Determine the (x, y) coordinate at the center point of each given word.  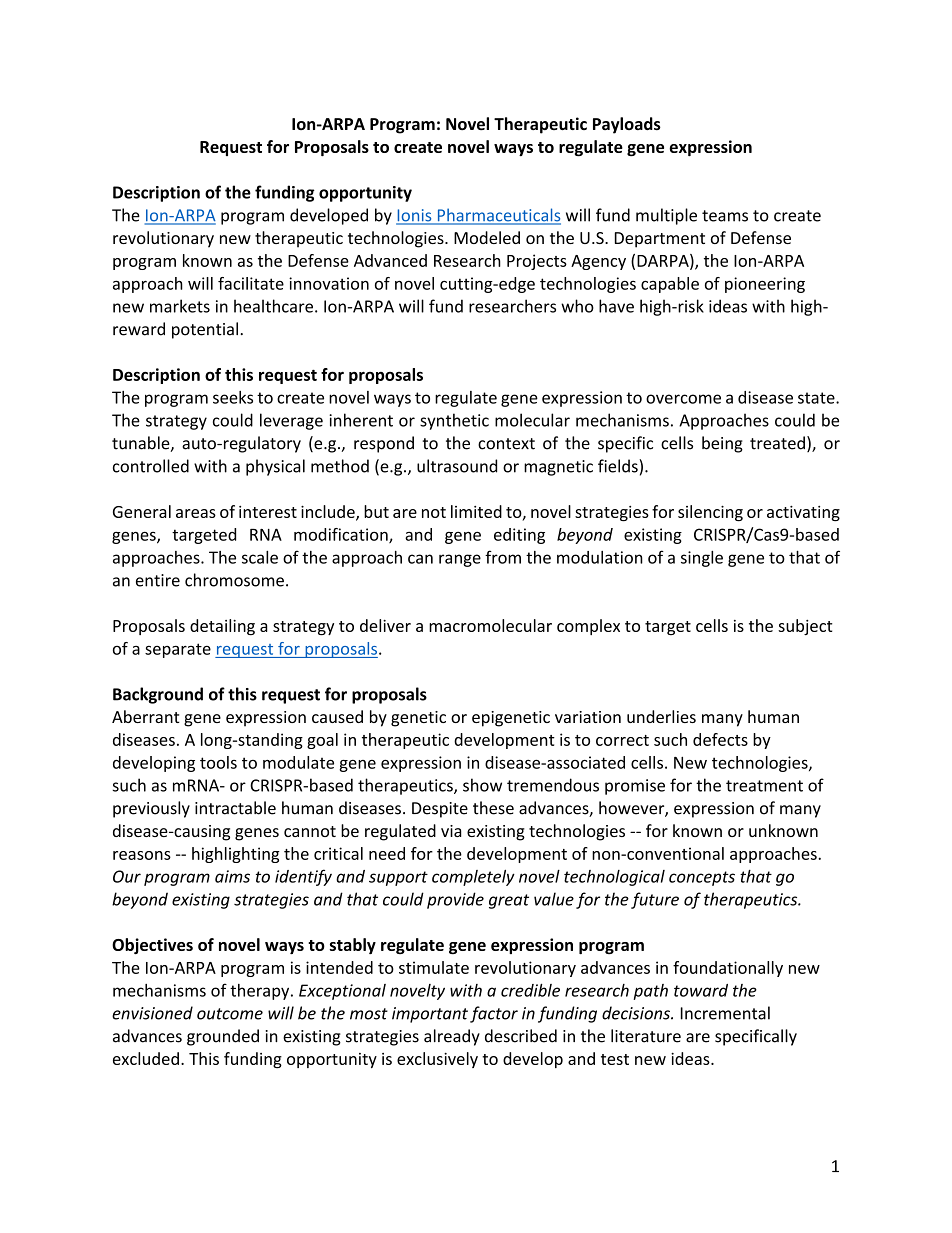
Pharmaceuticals (498, 216)
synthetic (454, 421)
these (493, 808)
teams (725, 216)
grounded (223, 1037)
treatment (764, 786)
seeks (233, 397)
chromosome (234, 580)
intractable (235, 808)
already (452, 1037)
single (702, 559)
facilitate (251, 283)
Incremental (725, 1013)
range (460, 560)
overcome (683, 399)
